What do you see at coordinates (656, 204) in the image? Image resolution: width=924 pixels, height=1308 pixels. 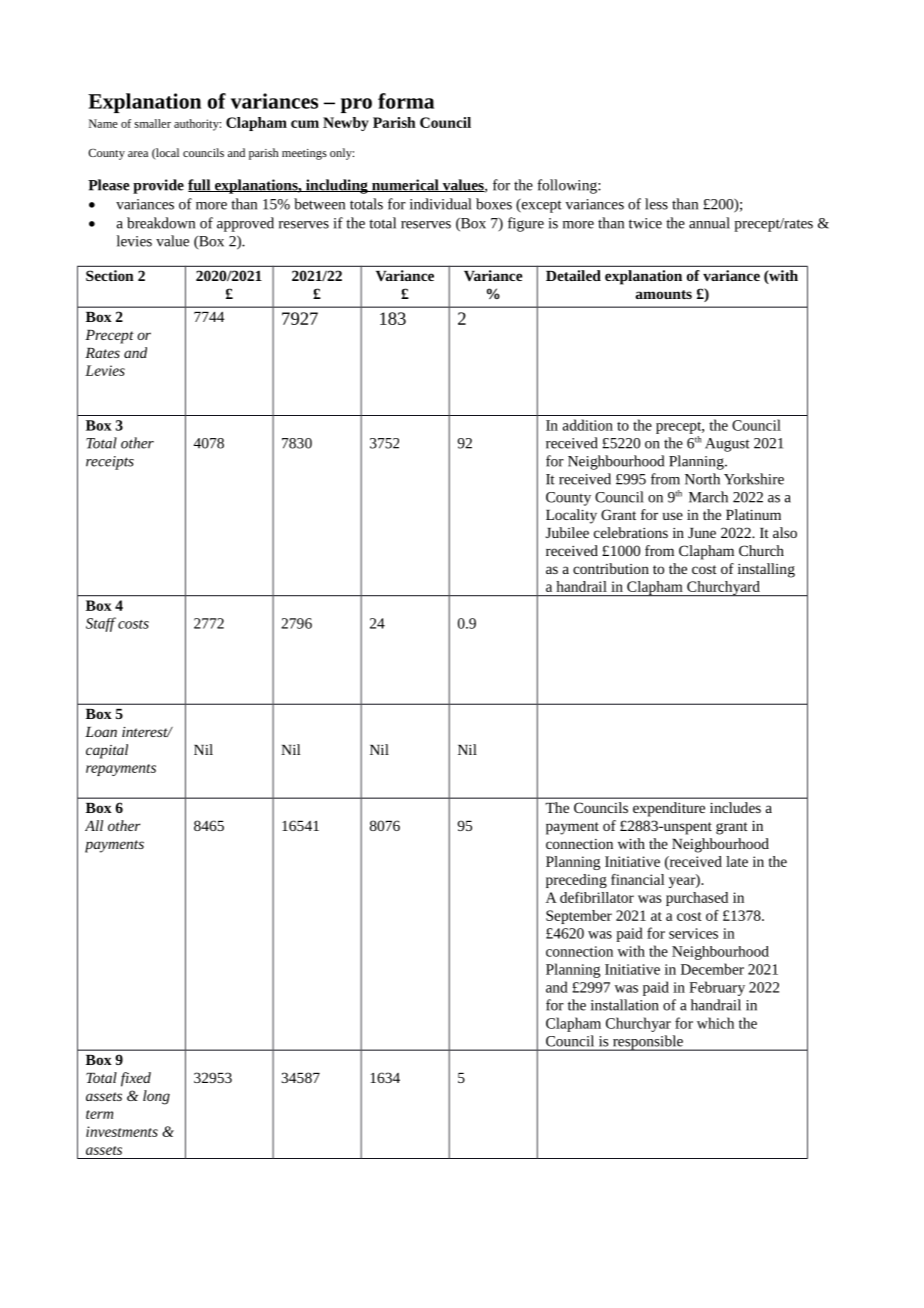 I see `less` at bounding box center [656, 204].
